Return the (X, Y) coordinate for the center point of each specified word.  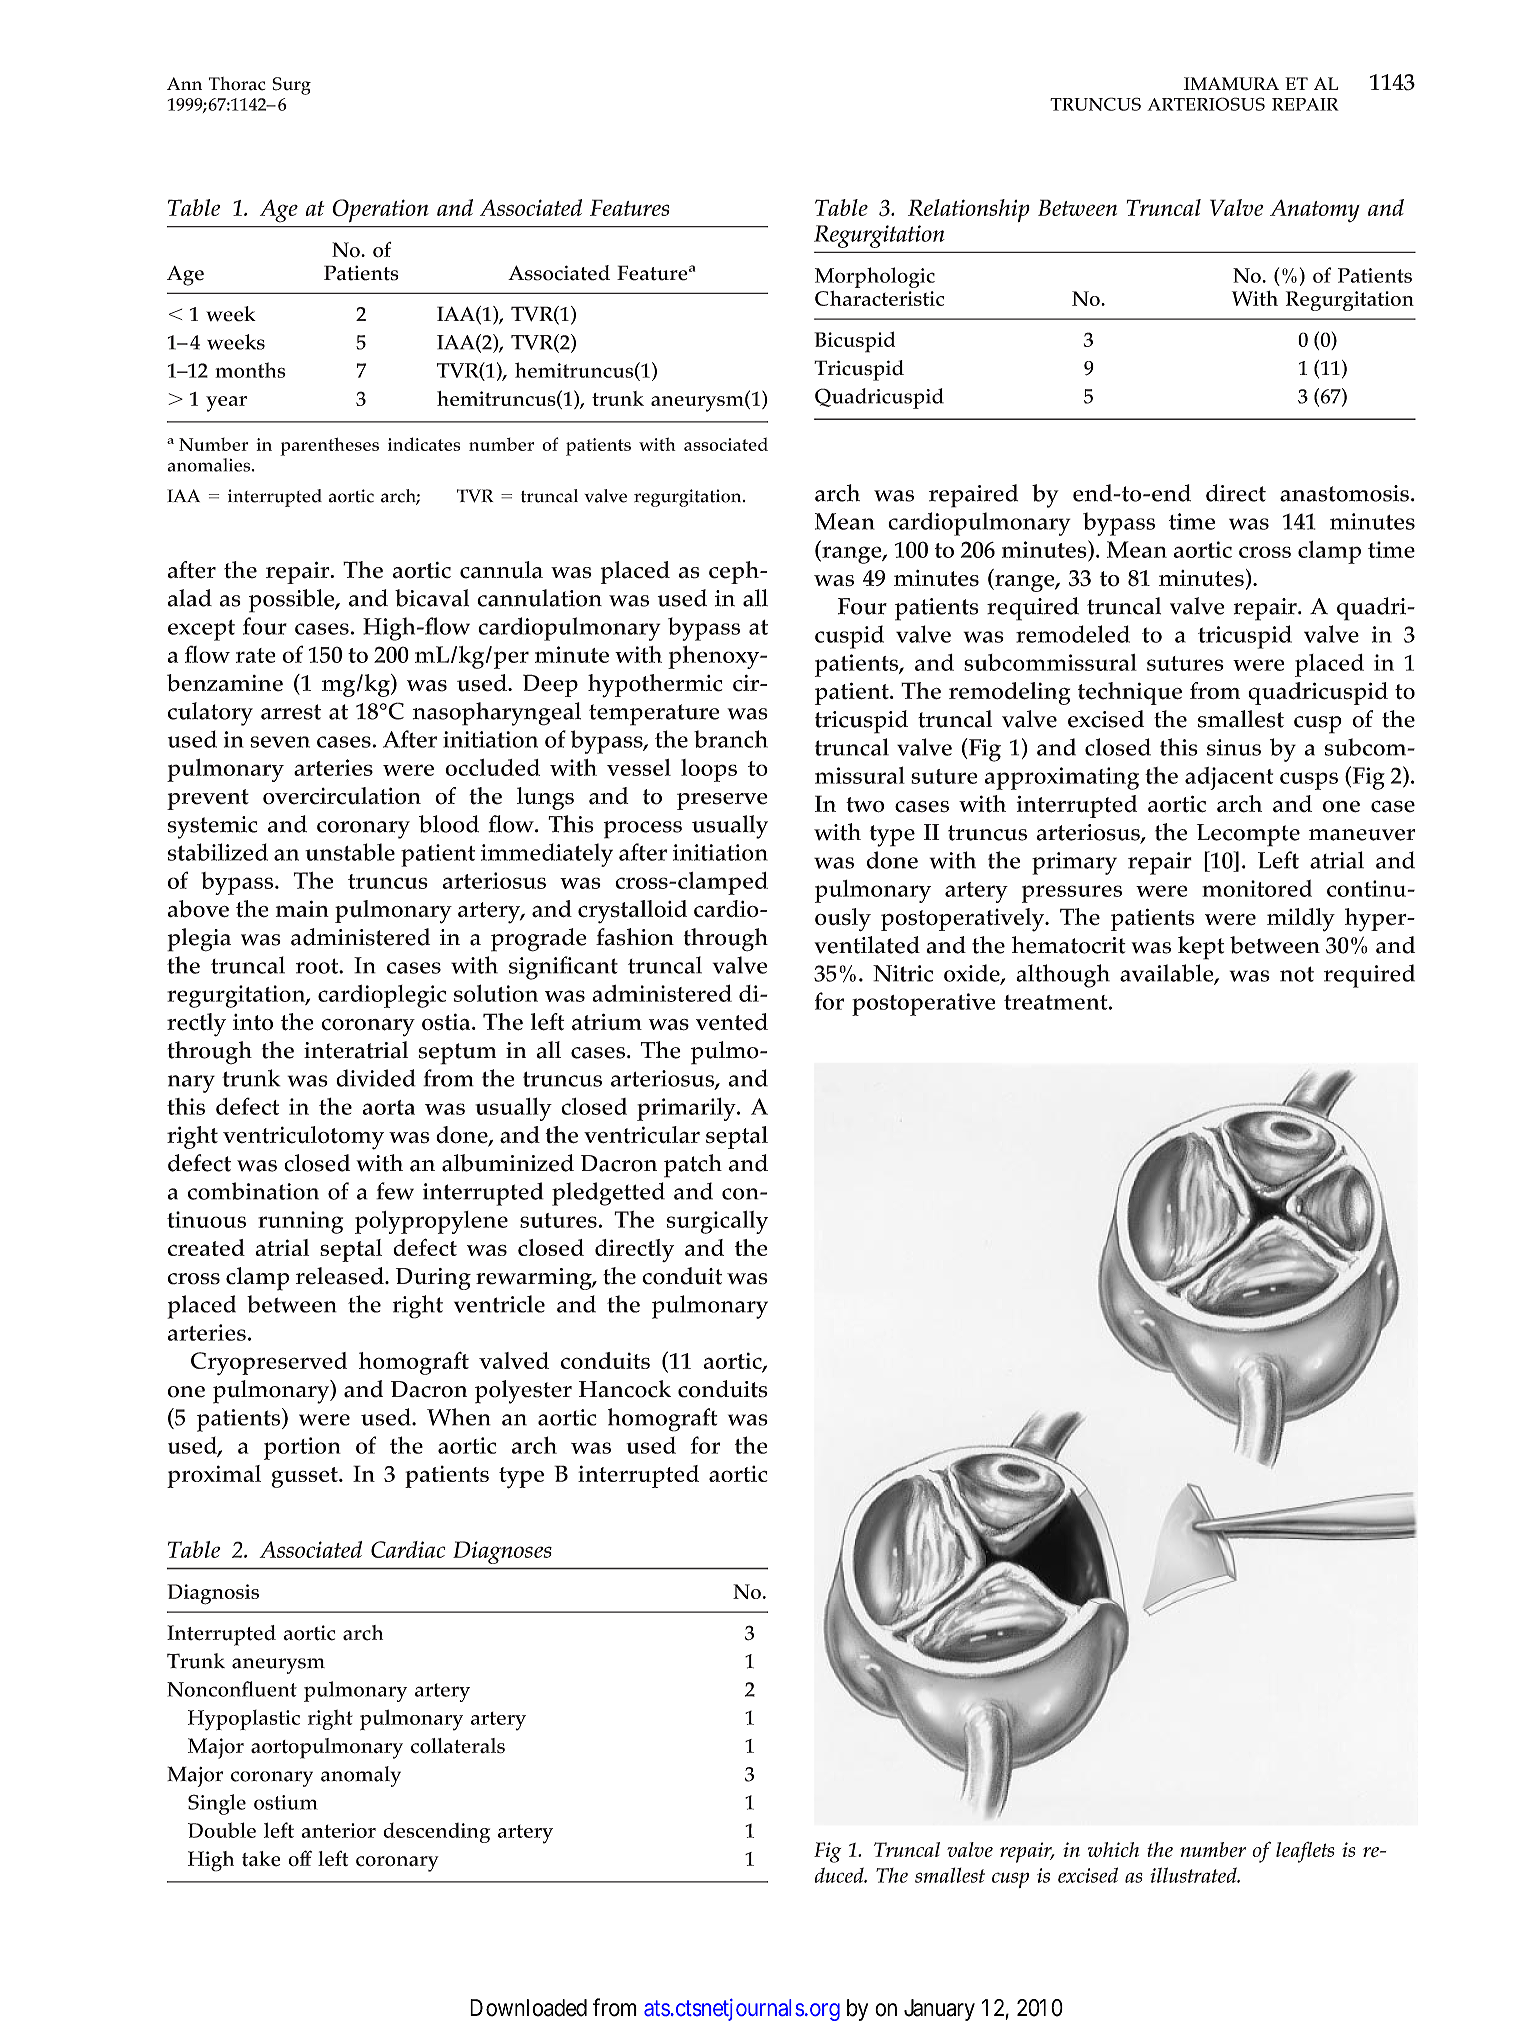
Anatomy (1315, 210)
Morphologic (875, 277)
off (300, 1858)
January (939, 2010)
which (1113, 1849)
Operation (380, 210)
